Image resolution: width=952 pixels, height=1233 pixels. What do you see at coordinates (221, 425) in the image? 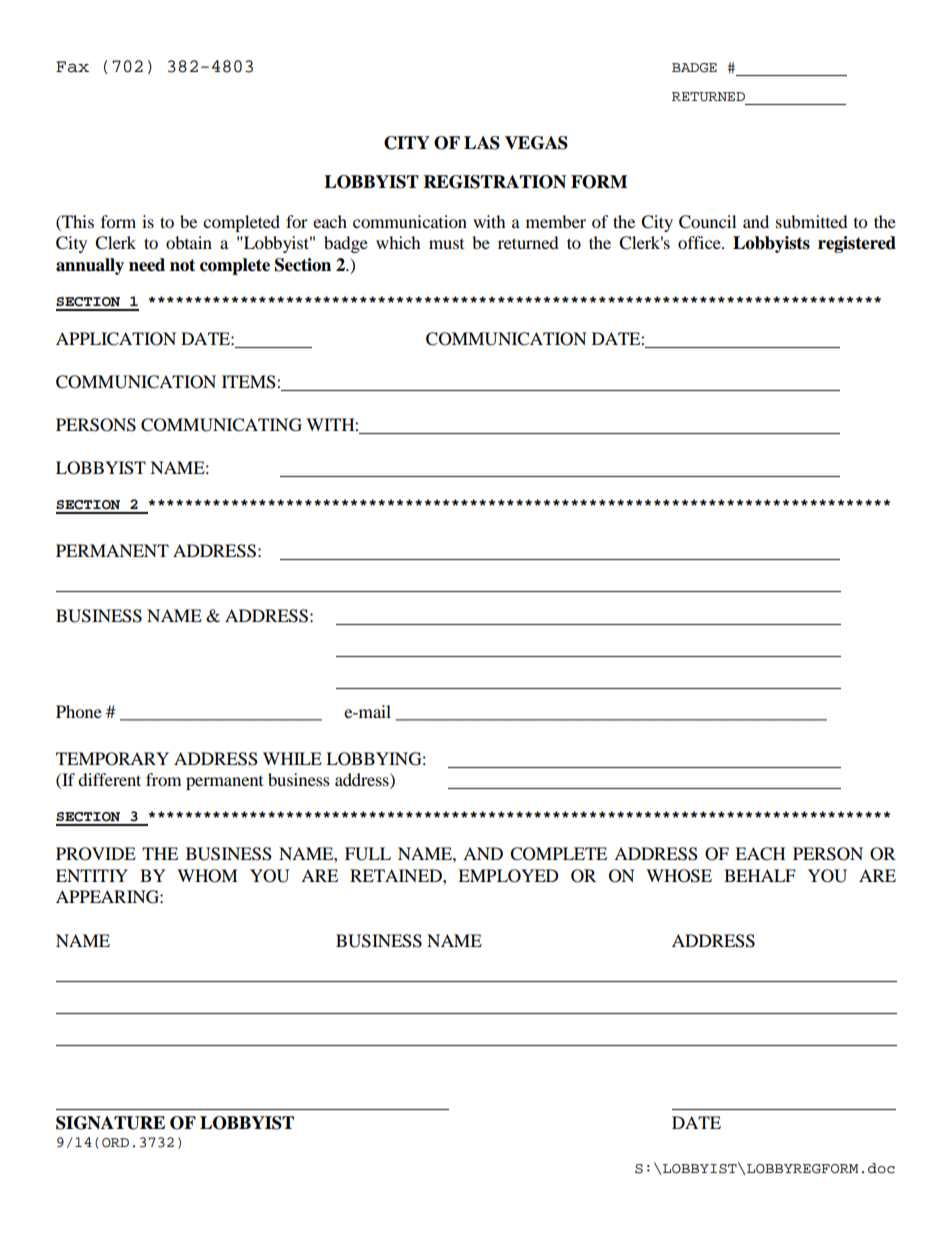
I see `COMMUNICATING` at bounding box center [221, 425].
